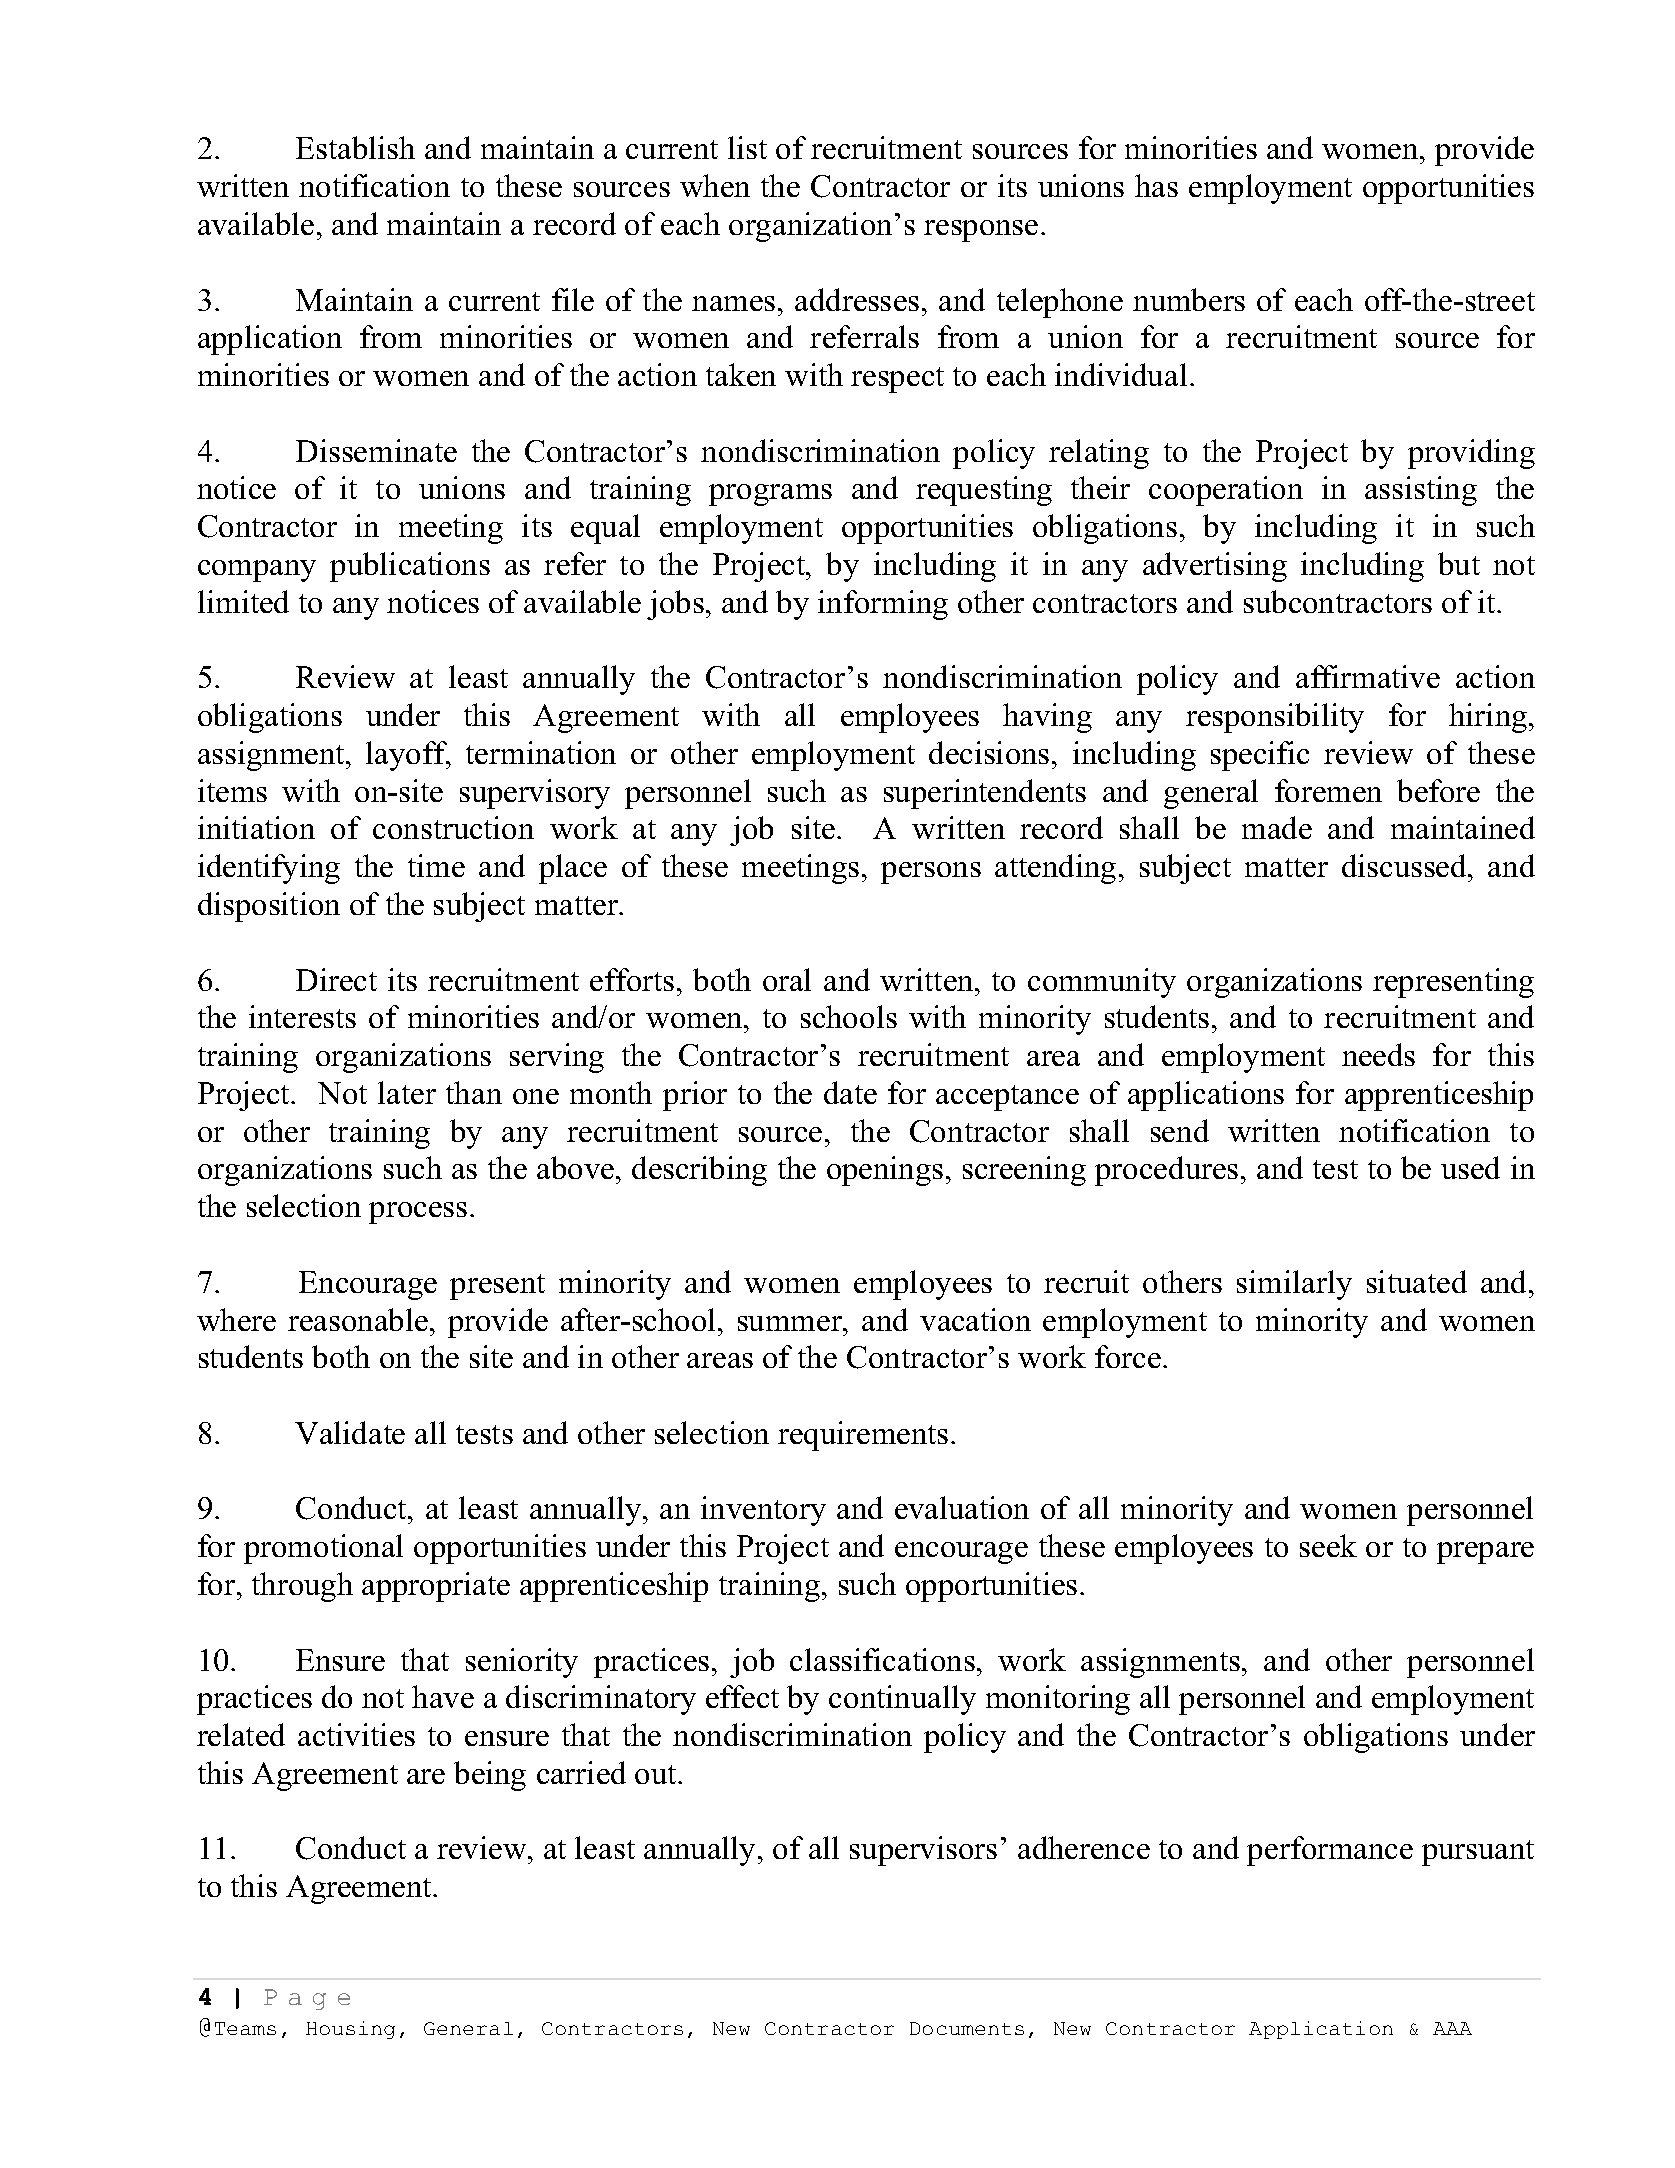 This screenshot has height=2168, width=1675. What do you see at coordinates (358, 1319) in the screenshot?
I see `reasonable` at bounding box center [358, 1319].
